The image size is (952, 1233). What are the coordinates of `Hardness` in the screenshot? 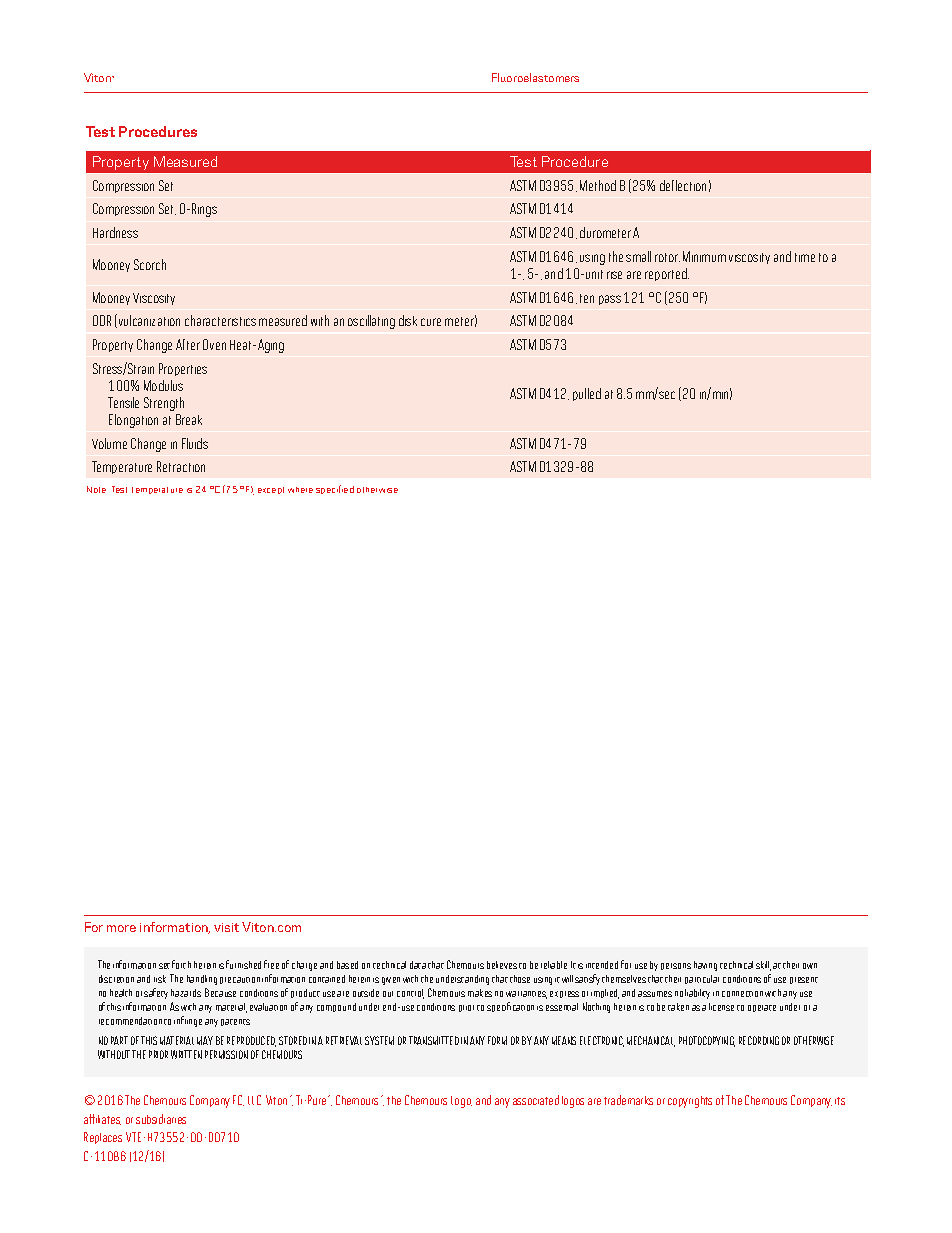 It's located at (115, 232).
